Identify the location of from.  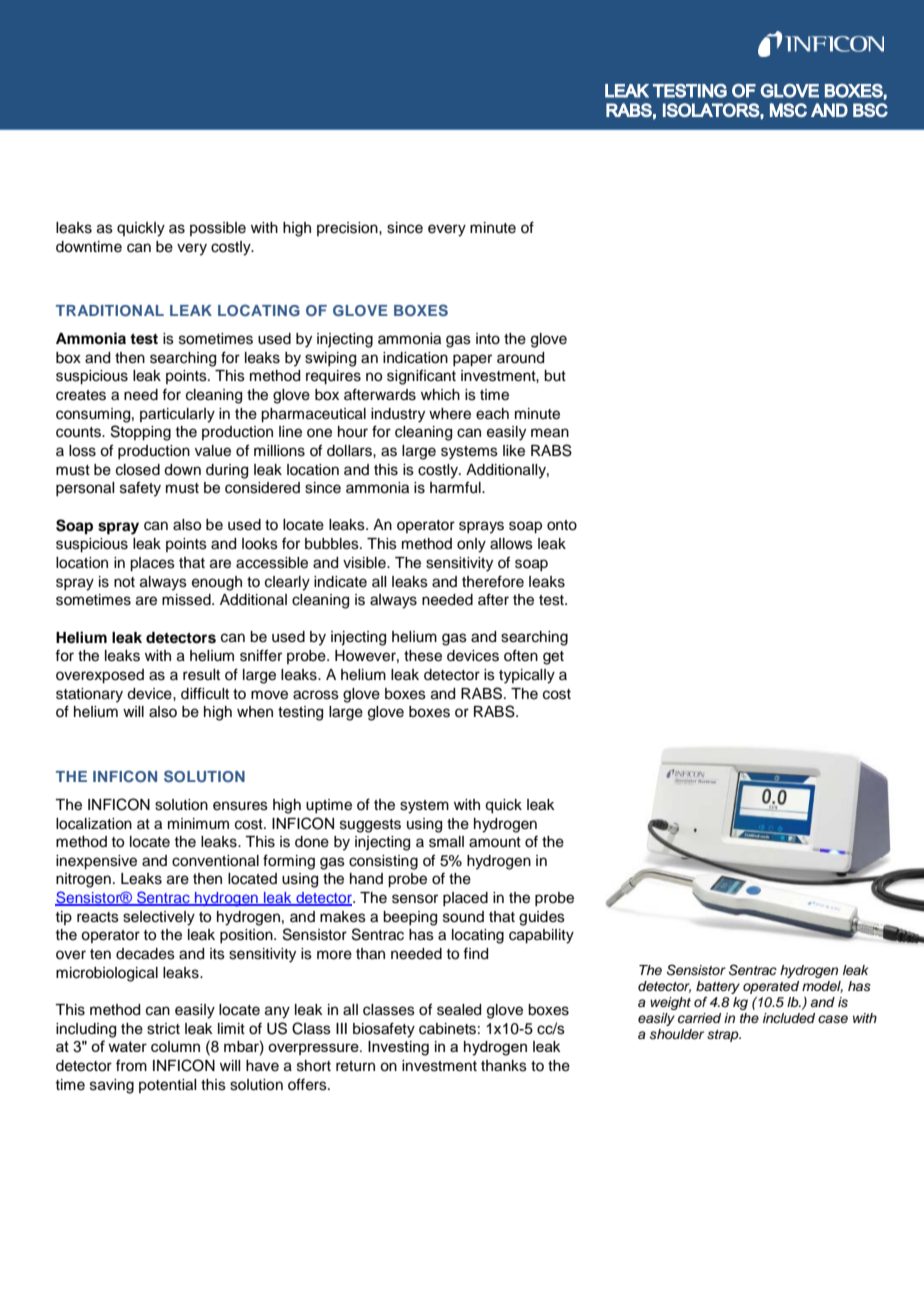
(131, 1065).
